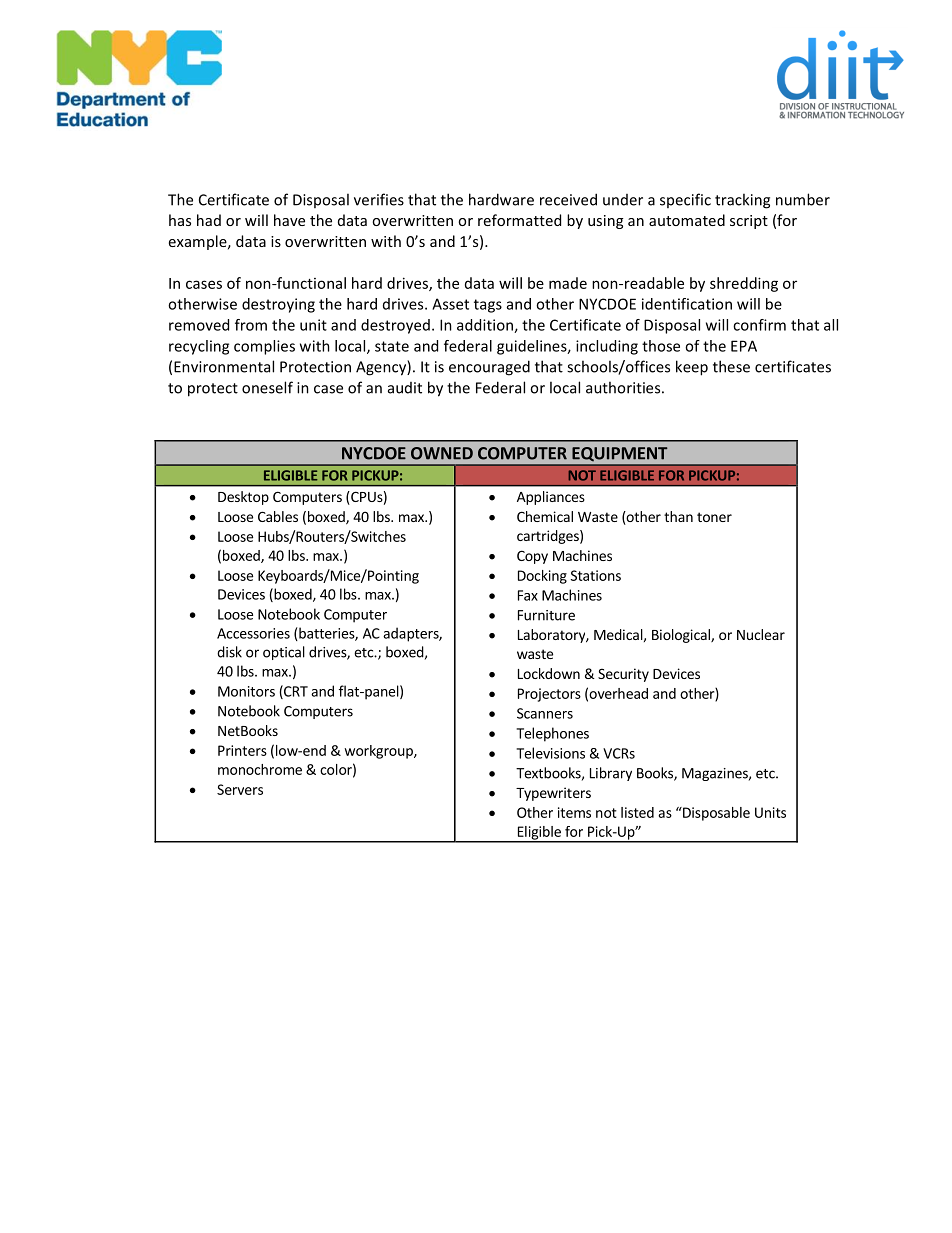  What do you see at coordinates (289, 220) in the screenshot?
I see `have` at bounding box center [289, 220].
